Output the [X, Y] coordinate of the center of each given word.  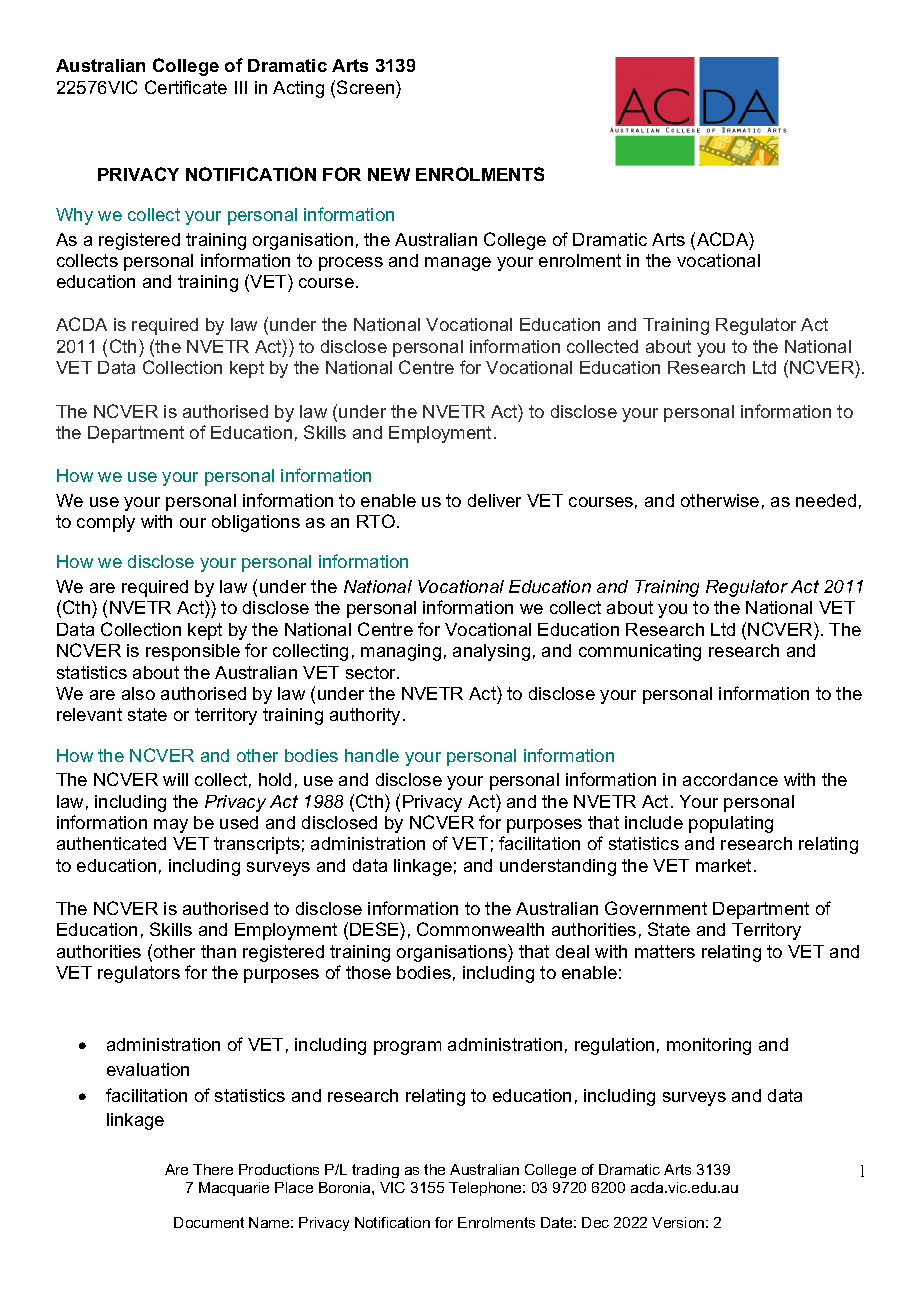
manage [458, 264]
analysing [491, 652]
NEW [389, 174]
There [213, 1169]
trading [375, 1171]
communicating [640, 652]
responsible [193, 652]
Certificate [186, 87]
